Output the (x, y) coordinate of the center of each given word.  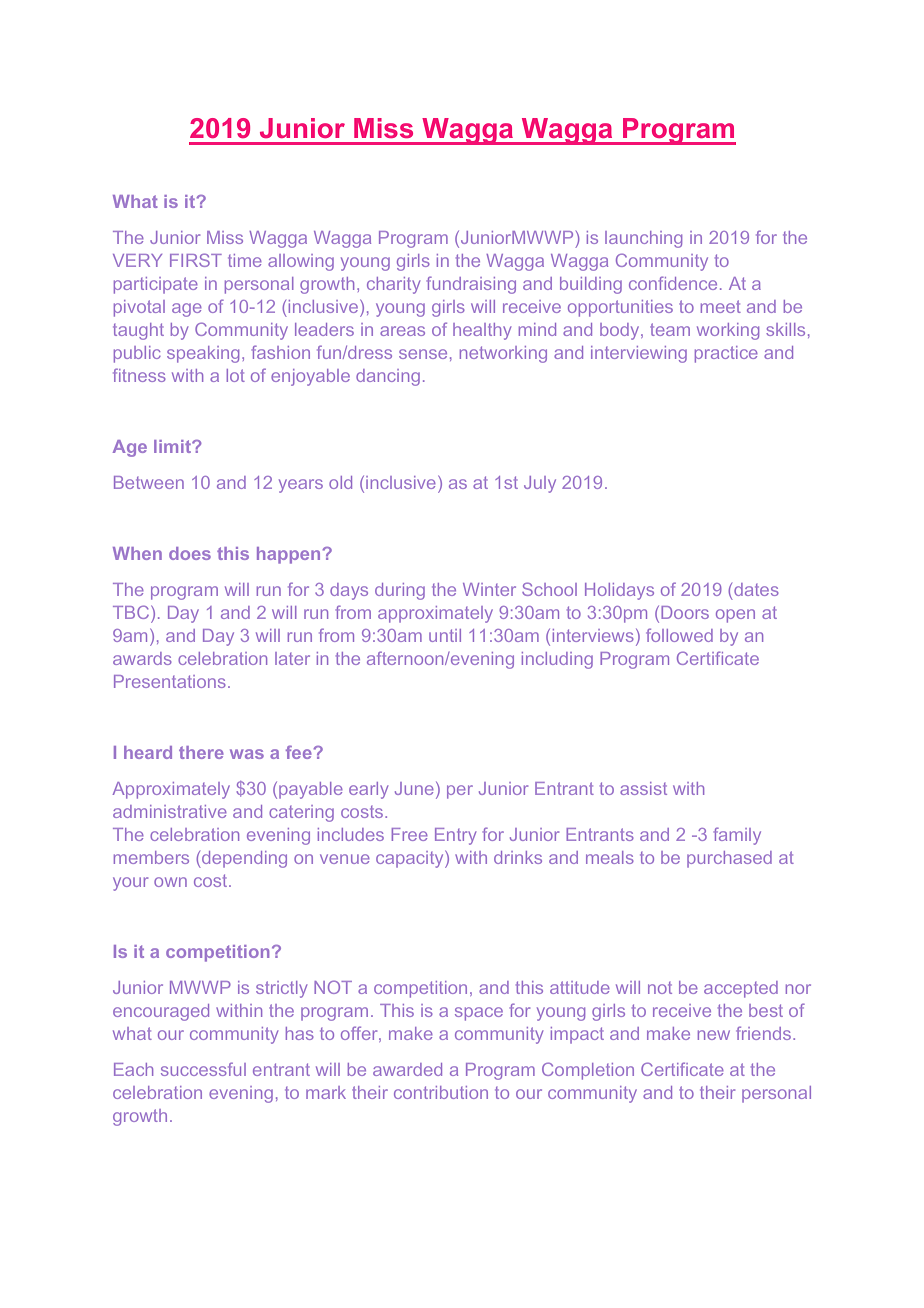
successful (203, 1069)
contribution (441, 1092)
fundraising (471, 285)
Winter (489, 589)
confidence (673, 283)
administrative (170, 811)
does (190, 553)
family (737, 836)
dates (756, 589)
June (414, 788)
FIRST (196, 260)
